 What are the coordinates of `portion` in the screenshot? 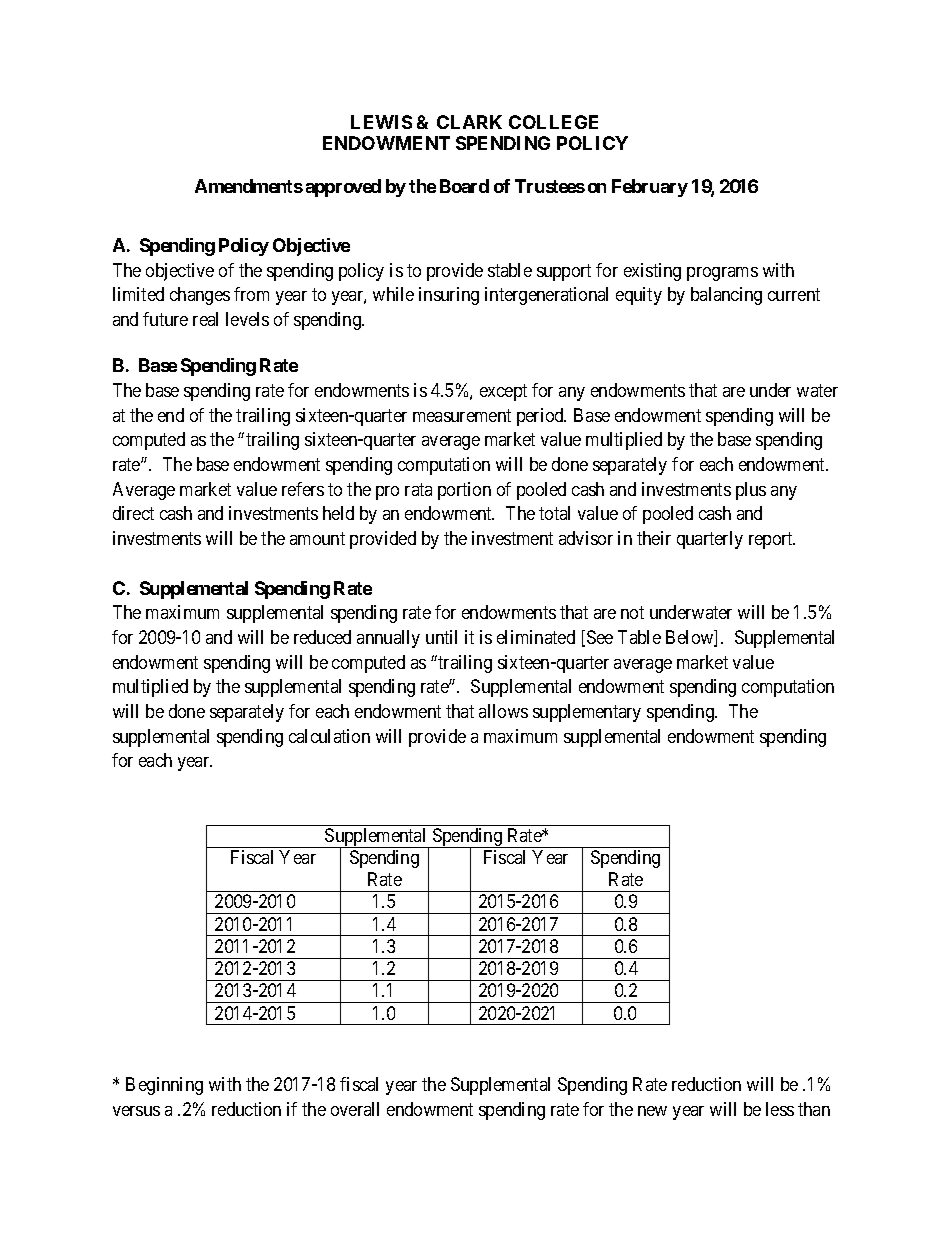 It's located at (464, 491).
